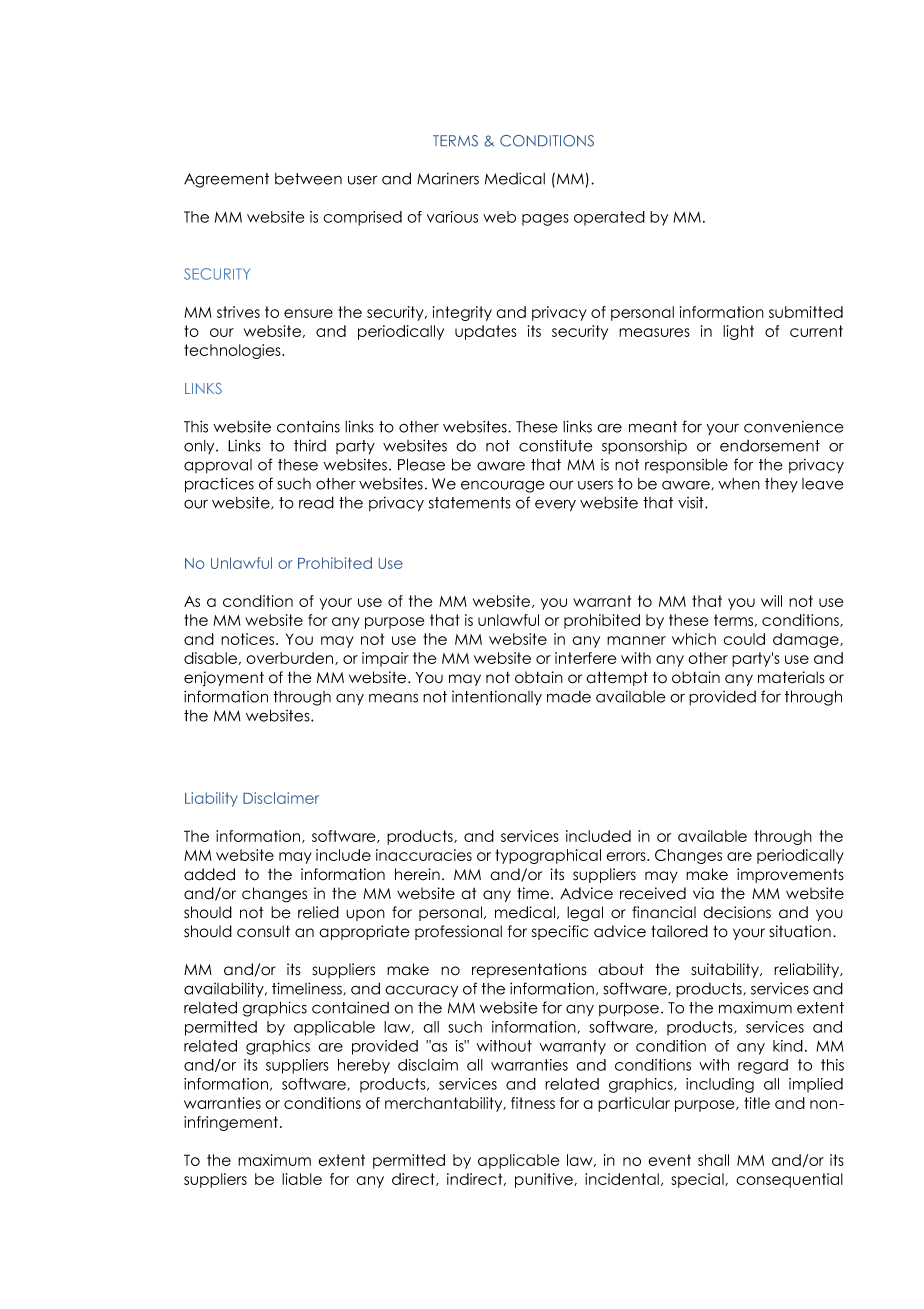 The image size is (924, 1309). Describe the element at coordinates (497, 698) in the document. I see `intentionally` at that location.
